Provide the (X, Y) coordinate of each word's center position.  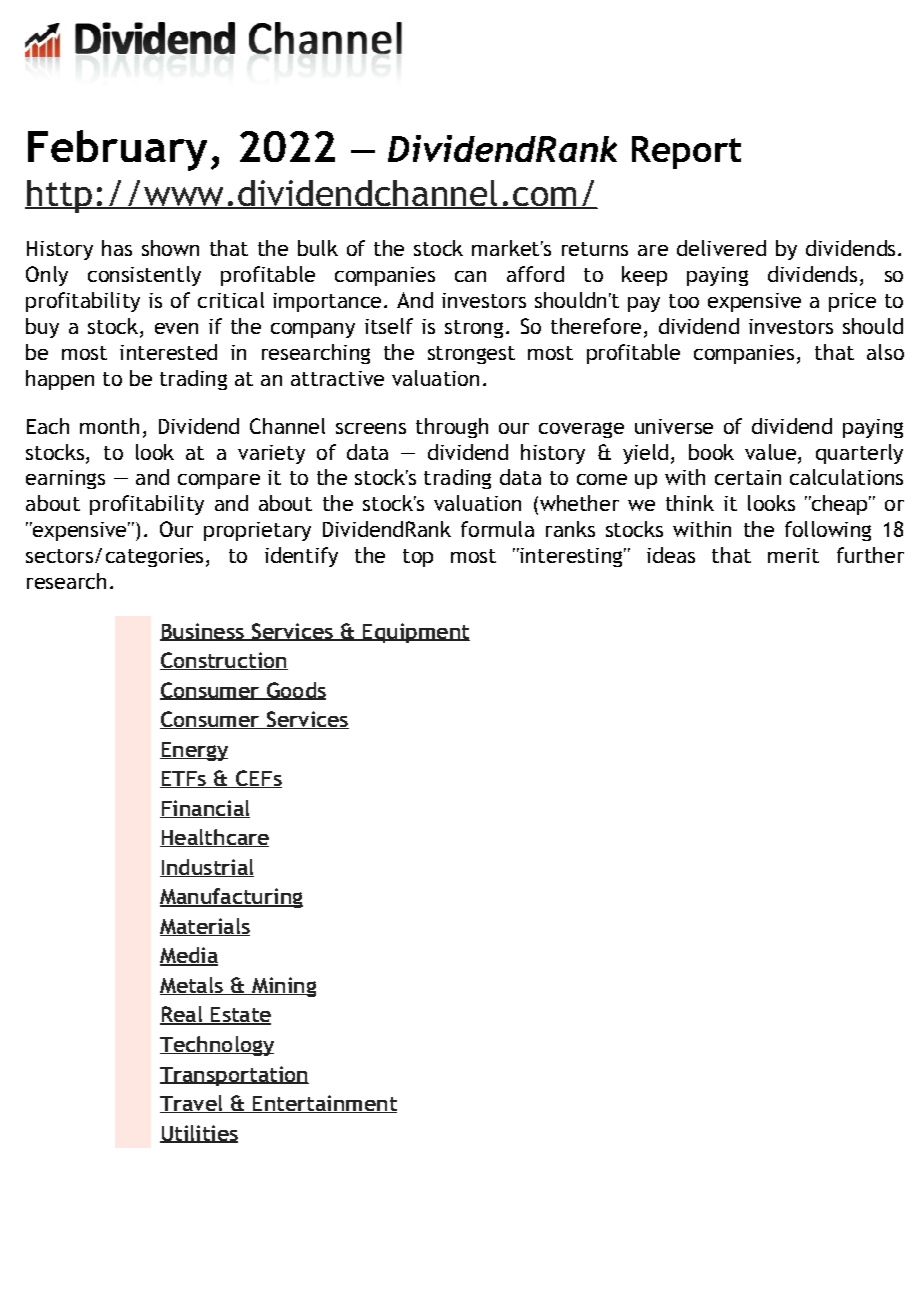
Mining (282, 987)
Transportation (234, 1076)
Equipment (415, 633)
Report (686, 152)
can (470, 276)
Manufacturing (231, 898)
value (770, 452)
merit (793, 555)
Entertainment (324, 1104)
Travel (192, 1104)
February (117, 150)
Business (203, 632)
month (109, 426)
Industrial (207, 868)
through (452, 428)
